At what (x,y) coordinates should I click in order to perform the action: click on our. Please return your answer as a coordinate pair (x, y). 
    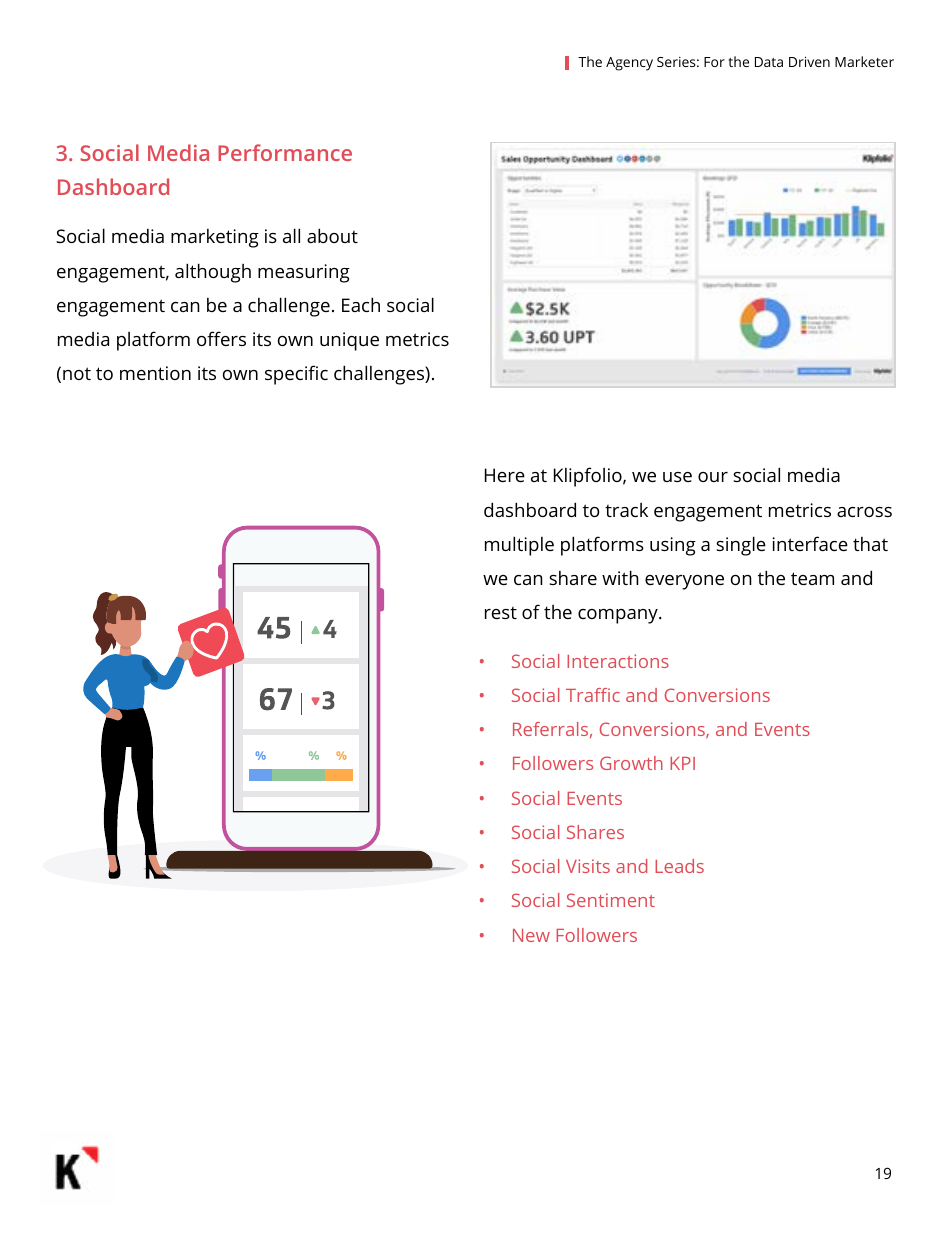
    Looking at the image, I should click on (713, 477).
